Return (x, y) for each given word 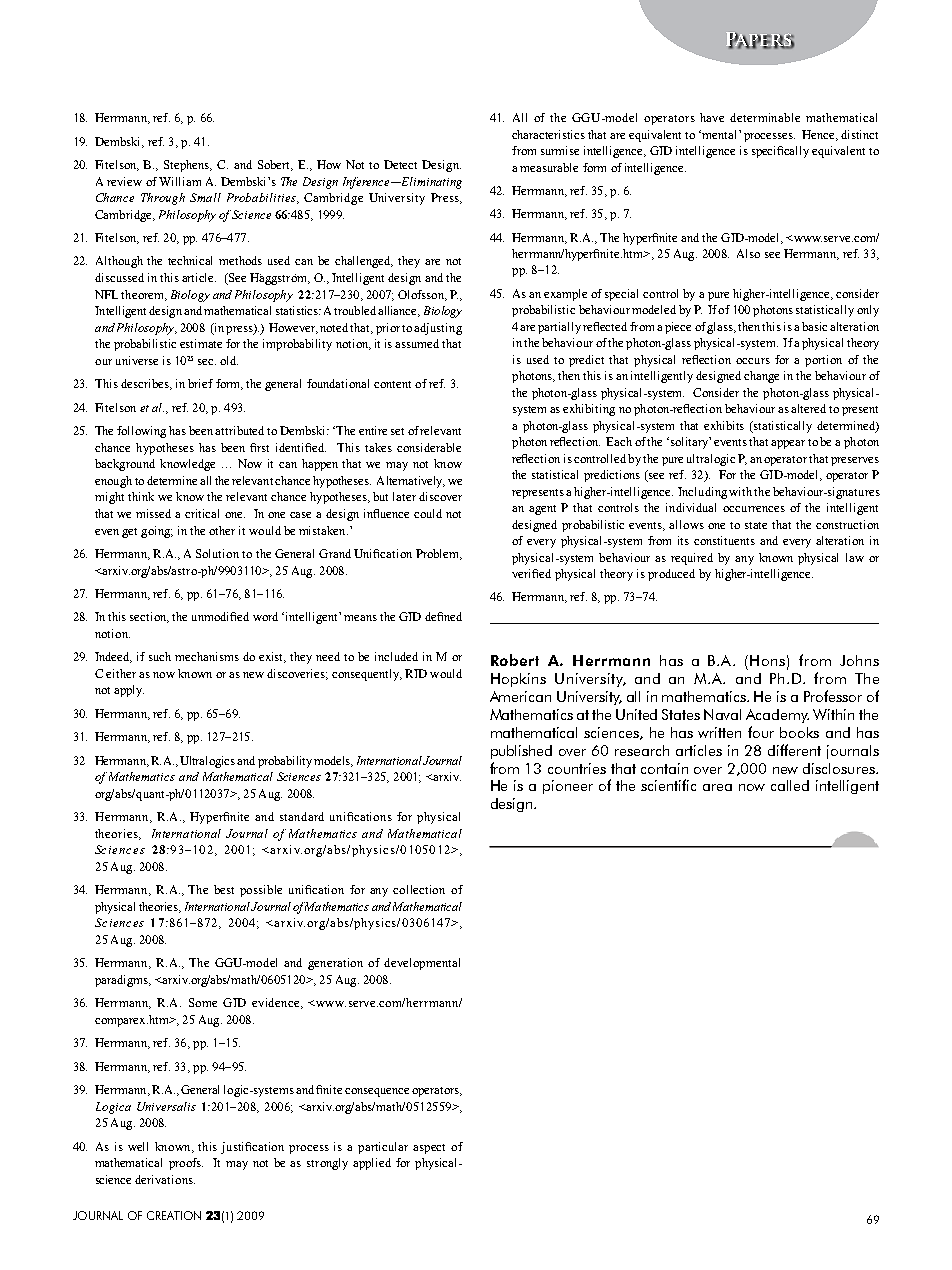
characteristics (548, 134)
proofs (186, 1164)
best (224, 889)
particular (383, 1148)
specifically (780, 152)
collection (419, 889)
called (790, 785)
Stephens (188, 166)
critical (202, 513)
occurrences (754, 509)
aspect (429, 1149)
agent (542, 510)
